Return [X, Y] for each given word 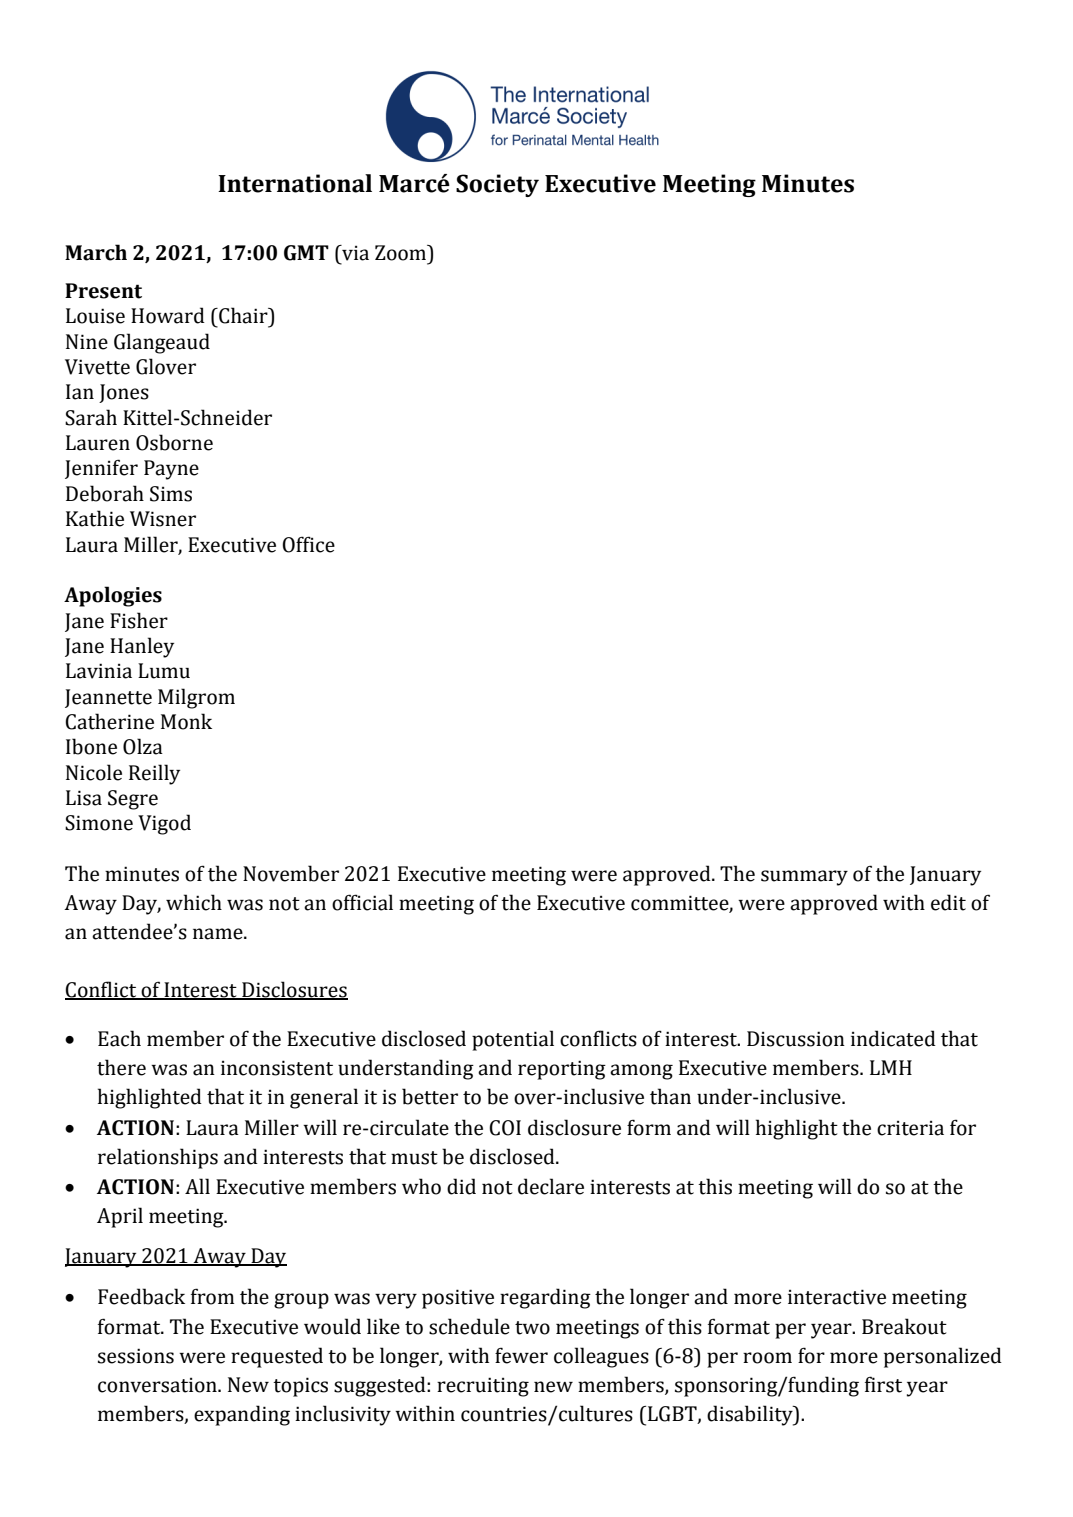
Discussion [796, 1039]
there [121, 1067]
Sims [171, 494]
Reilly [154, 774]
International [295, 183]
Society [497, 185]
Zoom [402, 253]
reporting [562, 1070]
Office [308, 544]
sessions [136, 1356]
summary [804, 878]
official [362, 902]
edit [948, 902]
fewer [521, 1355]
